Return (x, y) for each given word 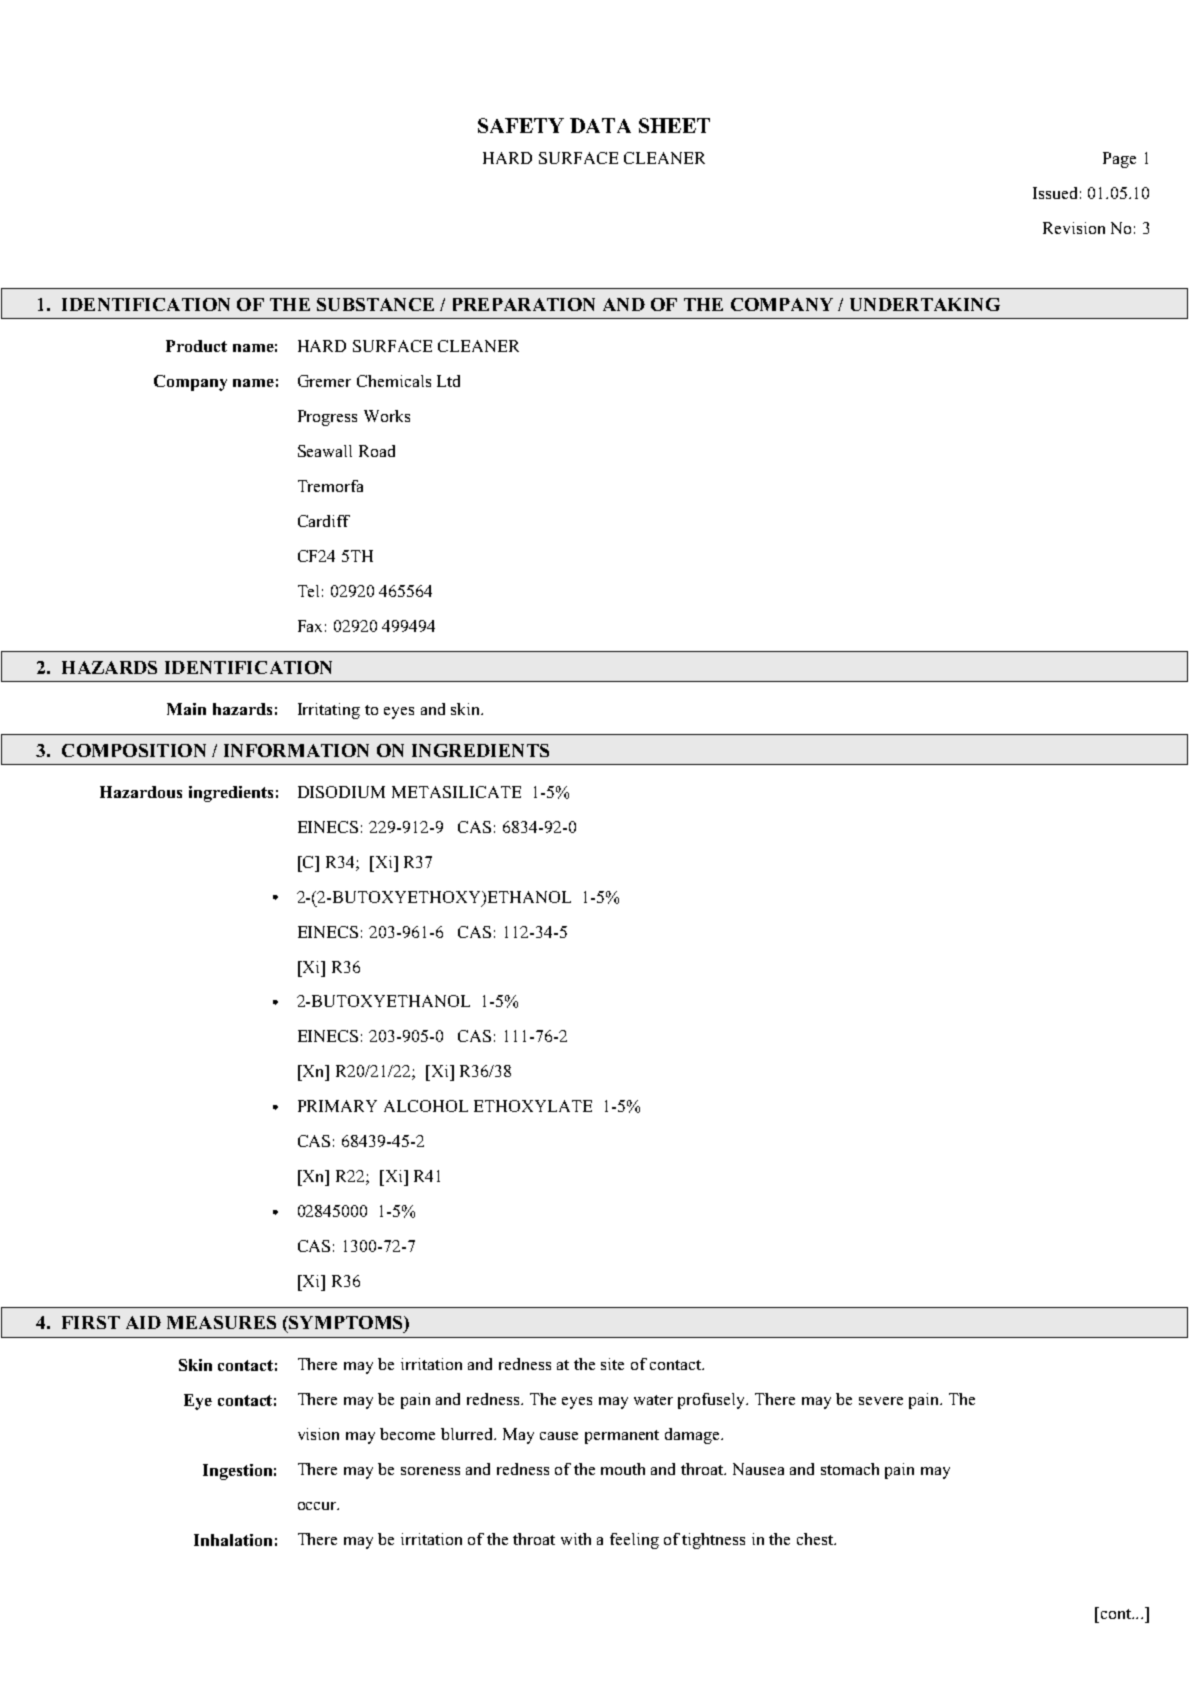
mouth (623, 1469)
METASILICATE (456, 792)
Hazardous (141, 792)
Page (1119, 160)
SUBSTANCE (375, 304)
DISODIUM (341, 792)
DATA (600, 125)
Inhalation (233, 1540)
